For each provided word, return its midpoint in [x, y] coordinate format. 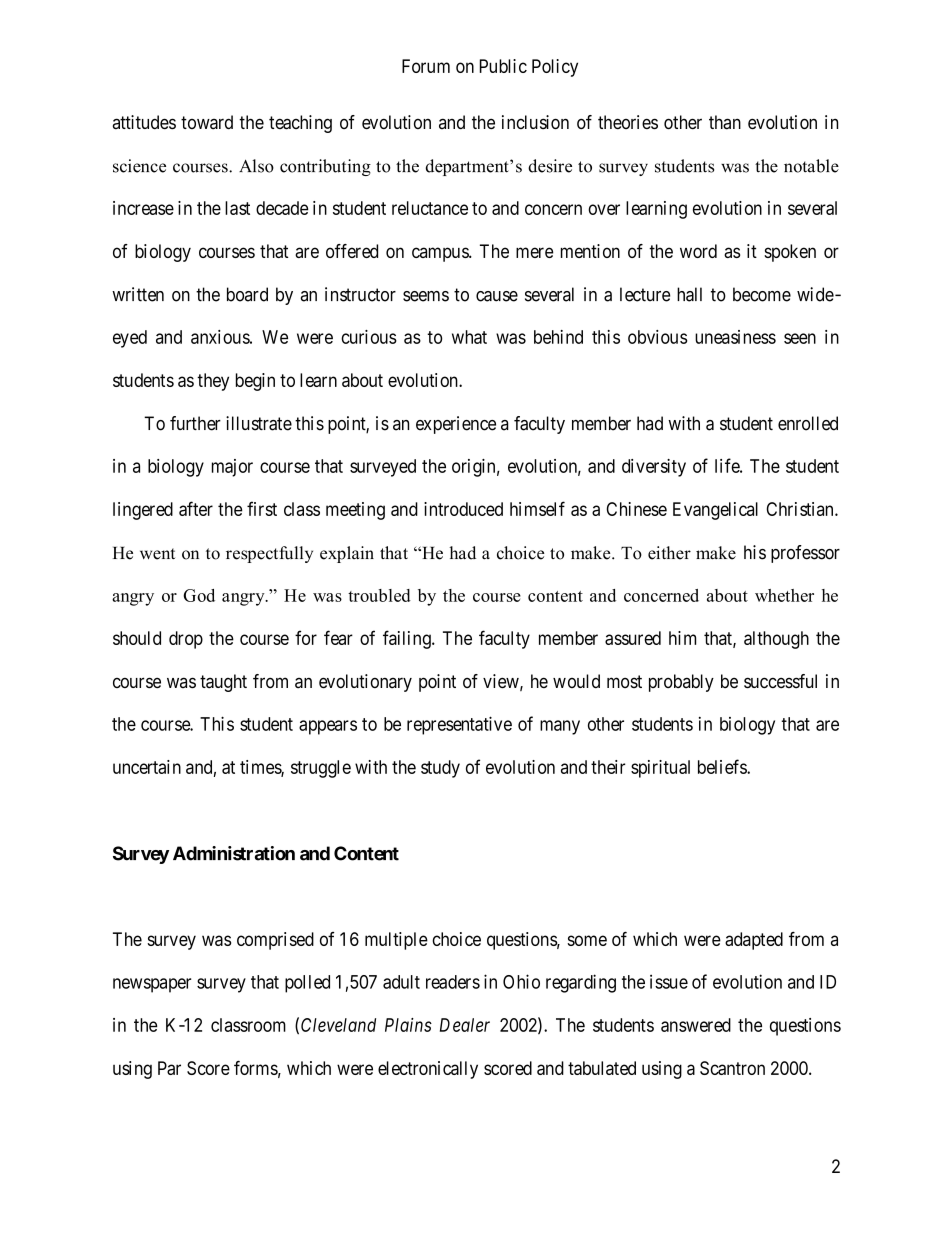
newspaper [152, 985]
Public [503, 66]
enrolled [808, 423]
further [195, 423]
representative [459, 725]
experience [456, 425]
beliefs [723, 766]
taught [223, 683]
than [725, 122]
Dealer [465, 1025]
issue [669, 981]
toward [207, 122]
